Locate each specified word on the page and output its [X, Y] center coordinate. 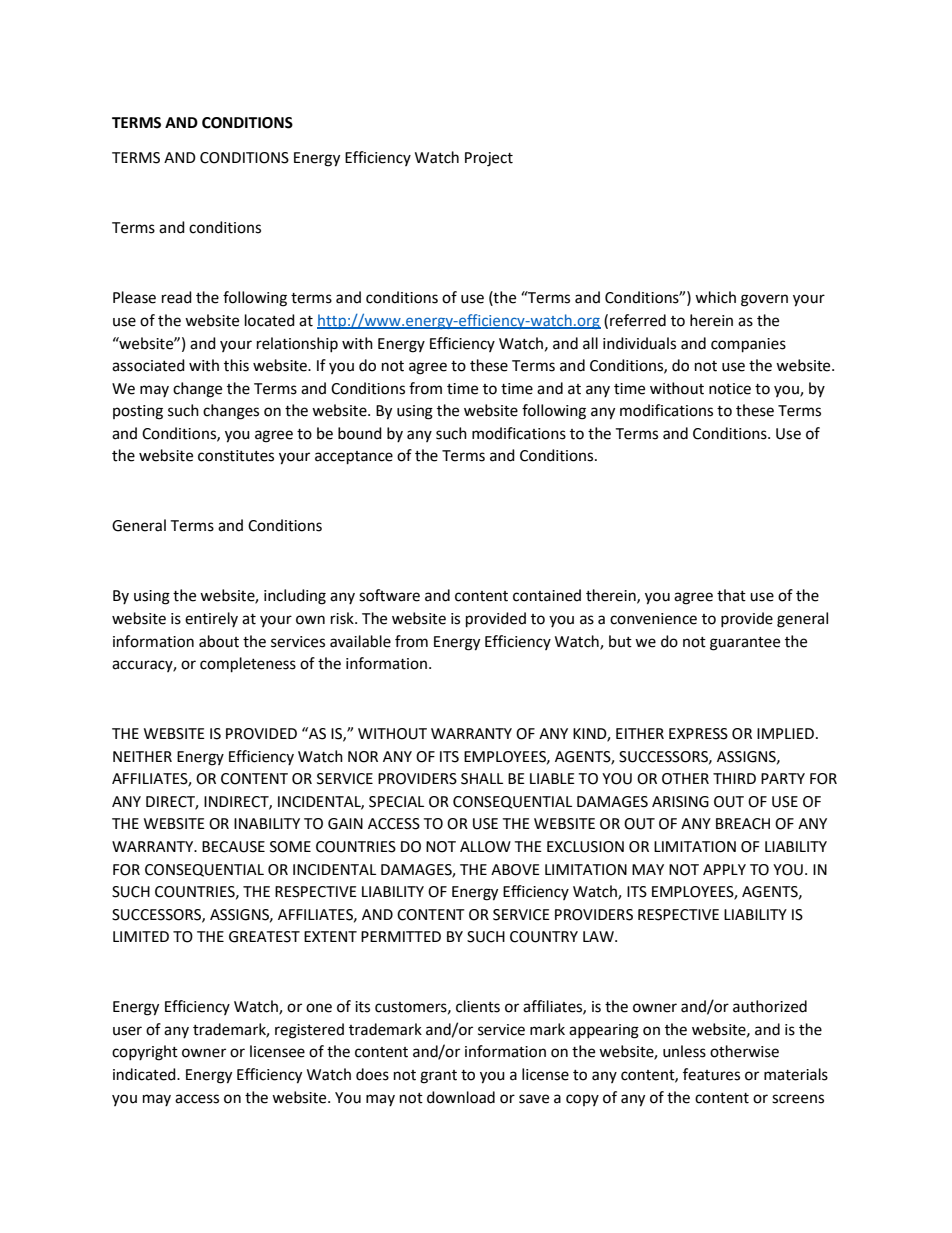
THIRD [734, 778]
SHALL [482, 779]
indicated [145, 1074]
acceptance [354, 458]
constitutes [236, 456]
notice [730, 389]
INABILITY [267, 823]
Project [489, 159]
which [715, 297]
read [177, 297]
